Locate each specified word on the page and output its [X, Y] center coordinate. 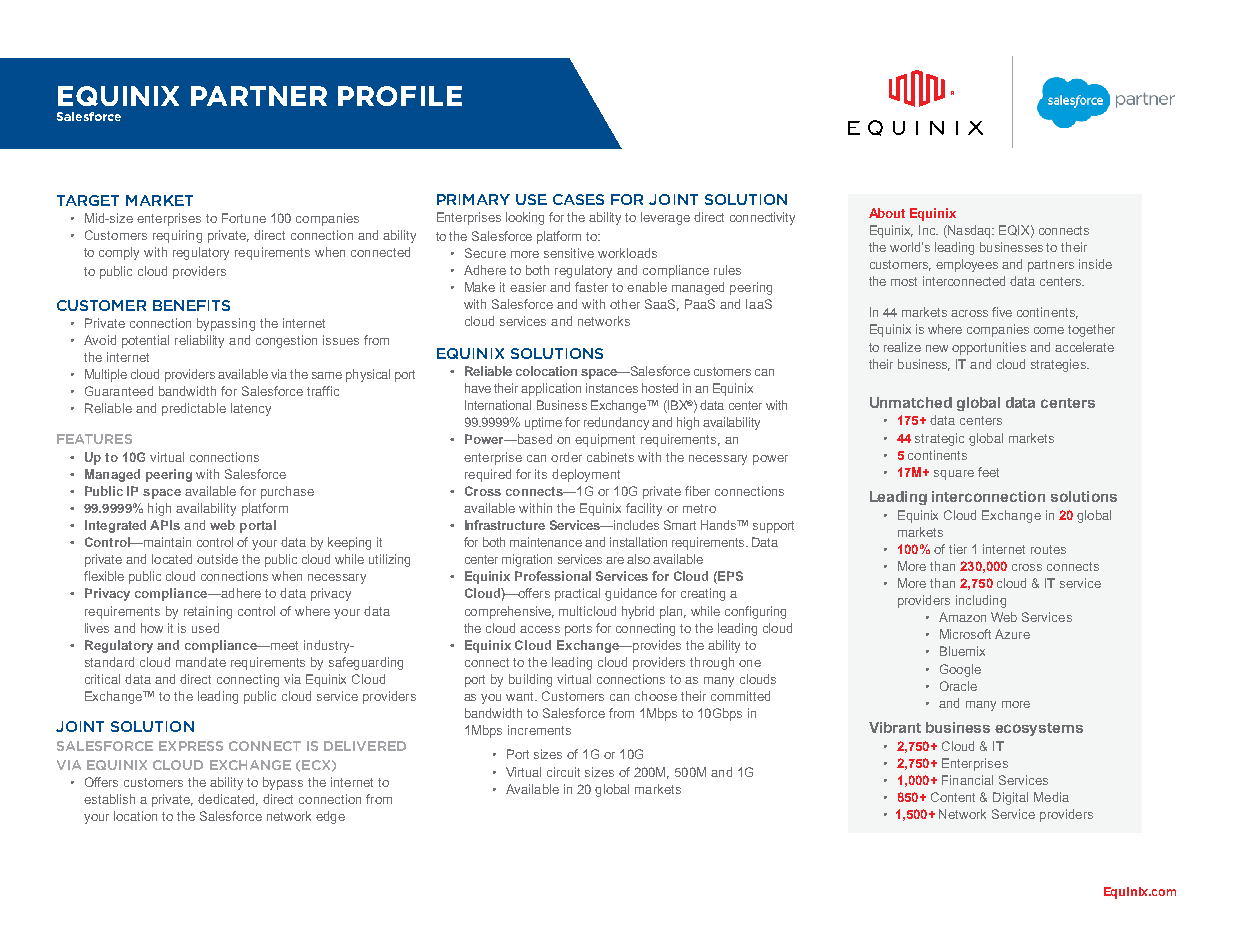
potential [145, 341]
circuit [563, 772]
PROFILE [400, 96]
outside [217, 559]
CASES [578, 199]
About [887, 213]
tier [958, 549]
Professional [553, 576]
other [625, 304]
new [937, 348]
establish [109, 799]
